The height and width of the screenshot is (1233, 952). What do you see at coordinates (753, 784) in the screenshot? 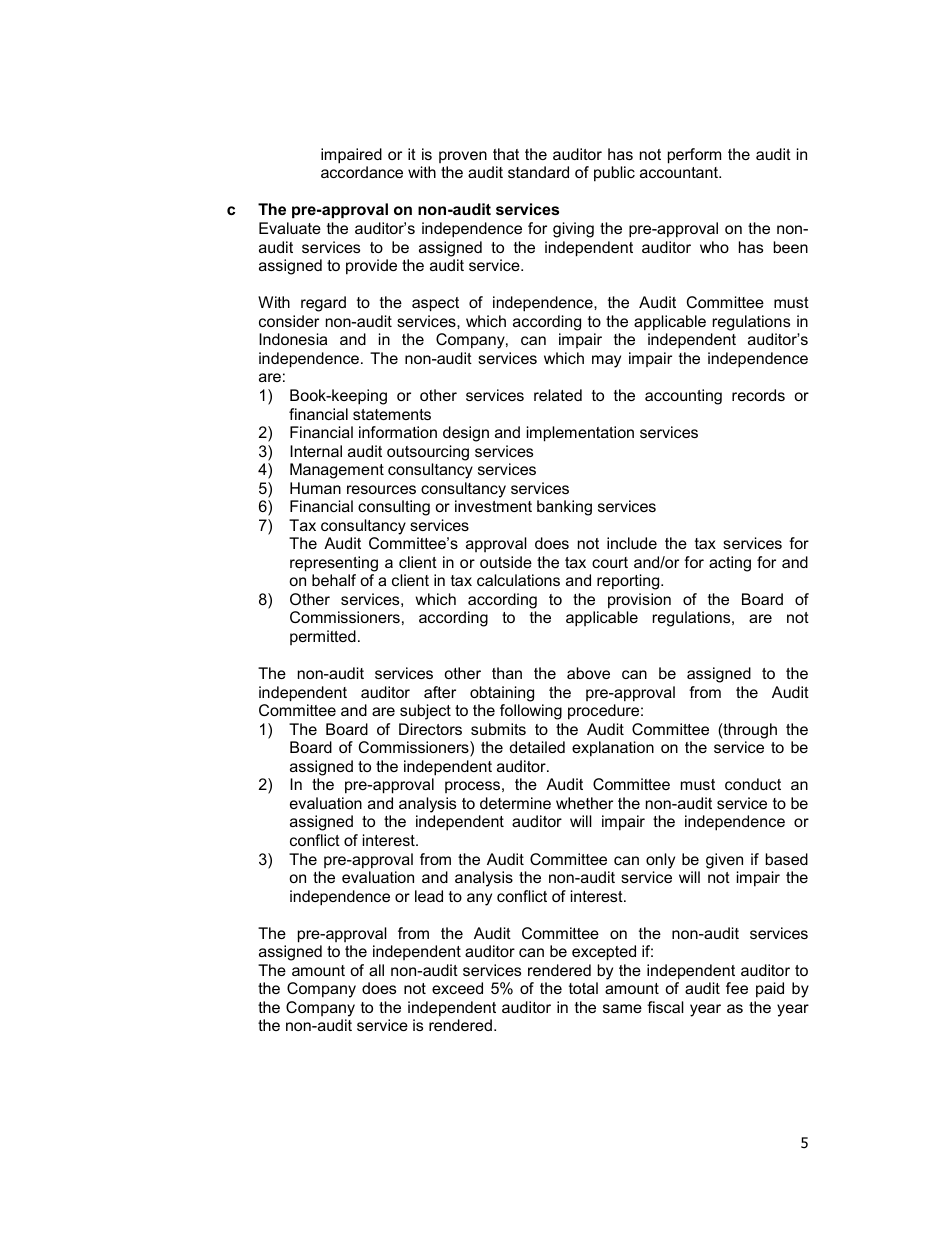
I see `conduct` at bounding box center [753, 784].
